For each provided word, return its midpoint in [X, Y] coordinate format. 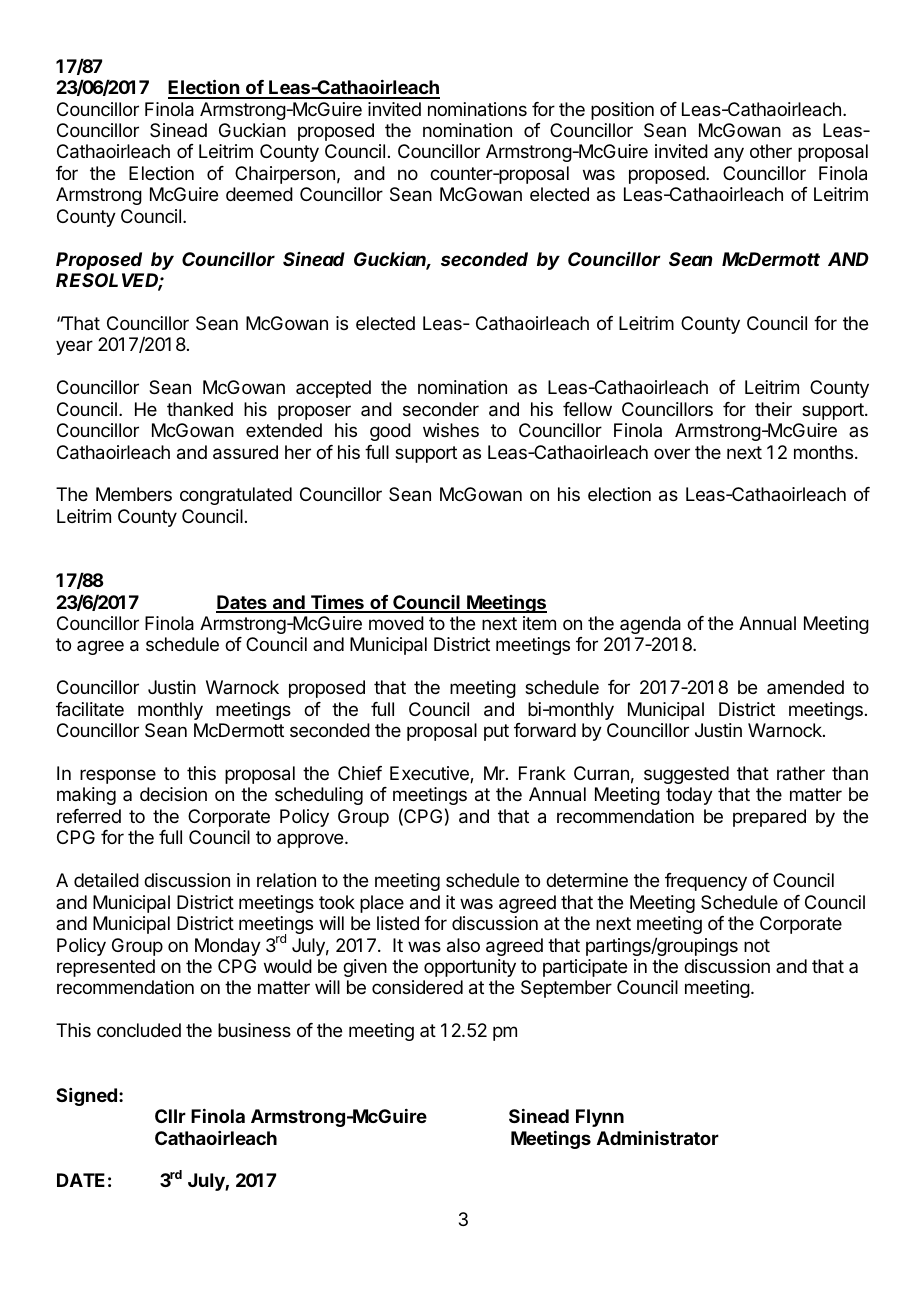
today [689, 796]
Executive [430, 774]
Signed [86, 1097]
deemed [259, 194]
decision [173, 794]
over [672, 453]
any [729, 154]
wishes [451, 430]
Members [134, 494]
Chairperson [285, 175]
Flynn [600, 1118]
